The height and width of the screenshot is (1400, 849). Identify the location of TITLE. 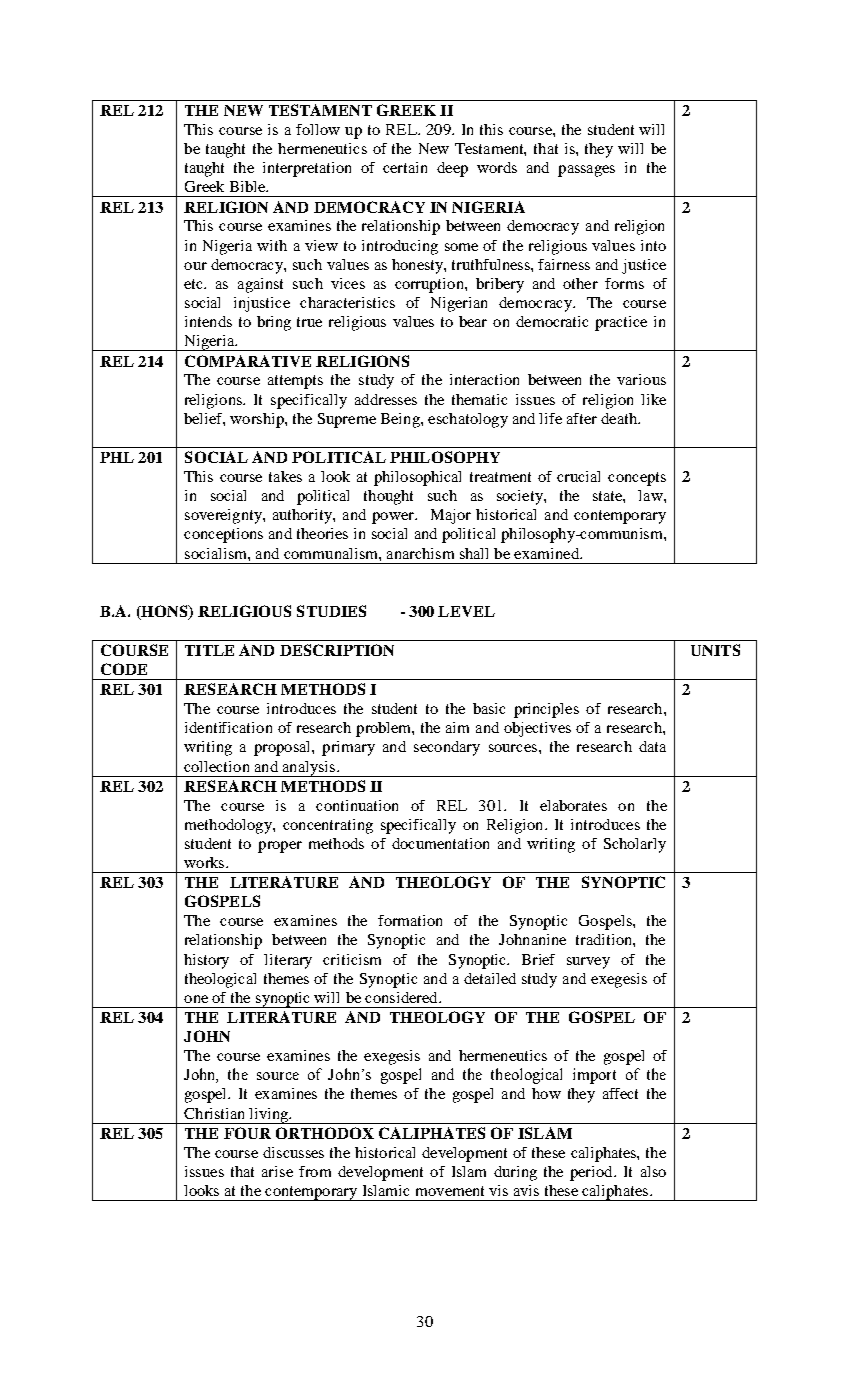
(209, 650).
